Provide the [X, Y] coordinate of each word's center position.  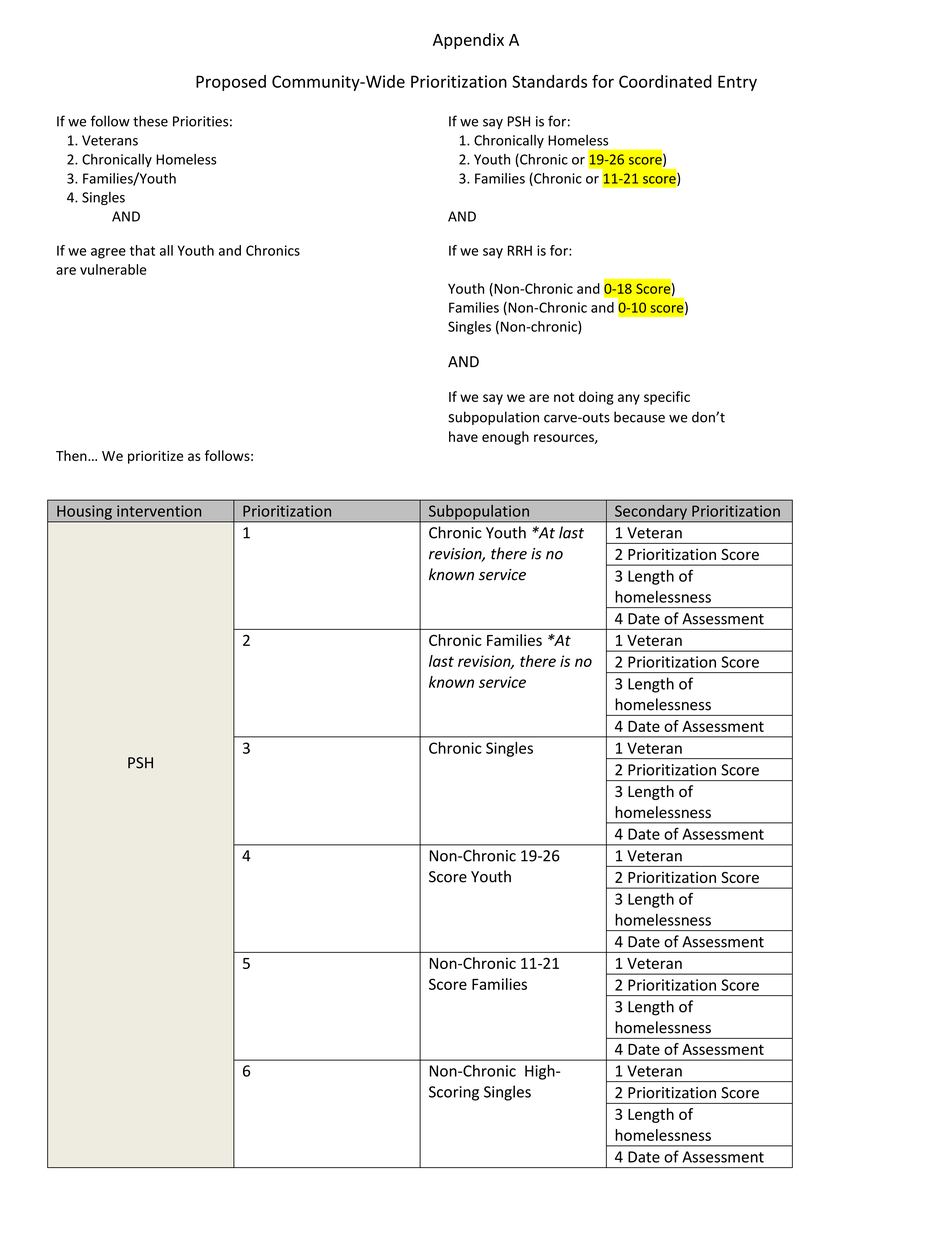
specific [667, 398]
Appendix [468, 41]
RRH [520, 250]
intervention [159, 511]
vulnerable [113, 269]
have [463, 436]
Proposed [231, 83]
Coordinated [665, 81]
